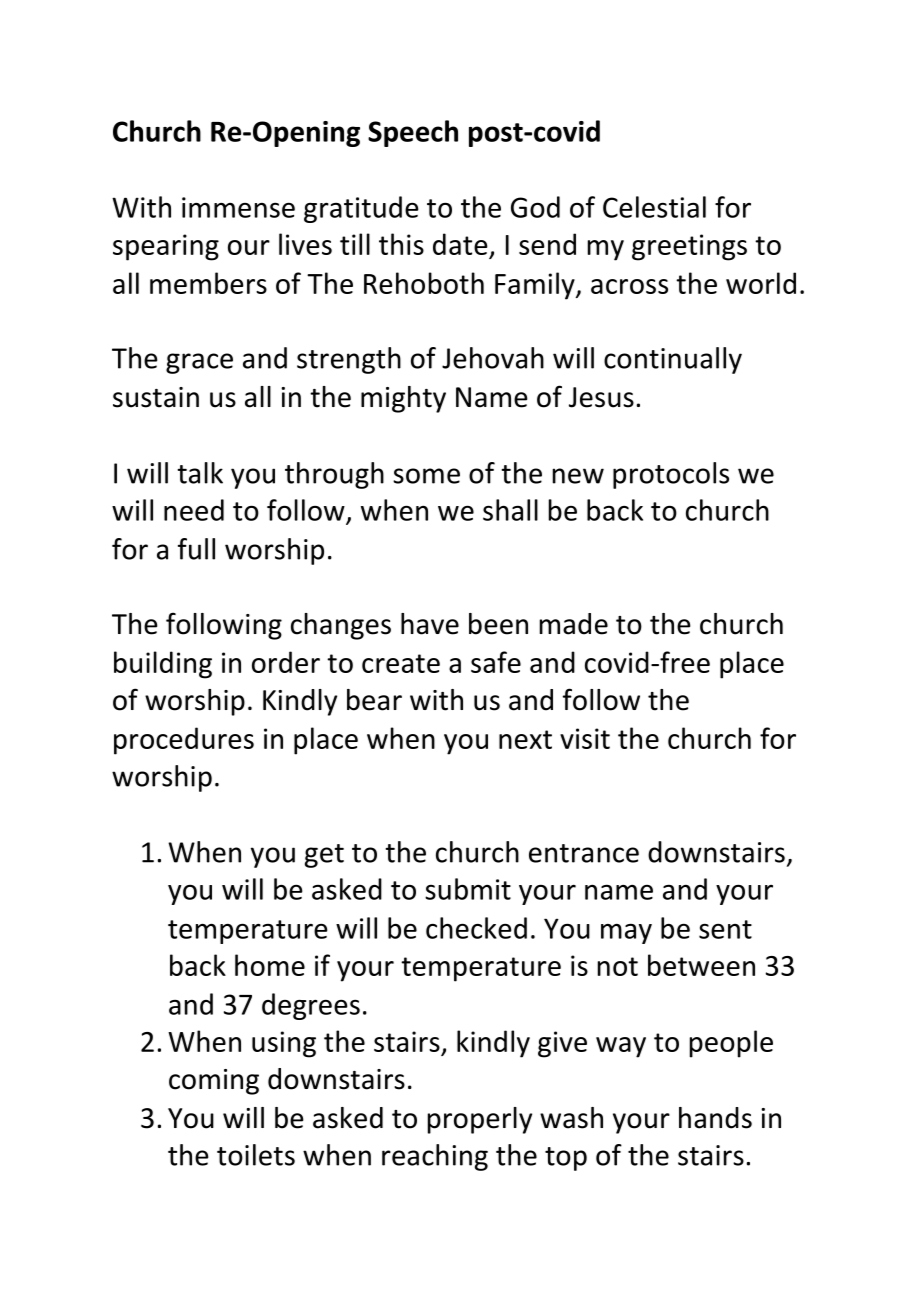 The width and height of the document is (924, 1308). Describe the element at coordinates (238, 207) in the document. I see `immense` at that location.
